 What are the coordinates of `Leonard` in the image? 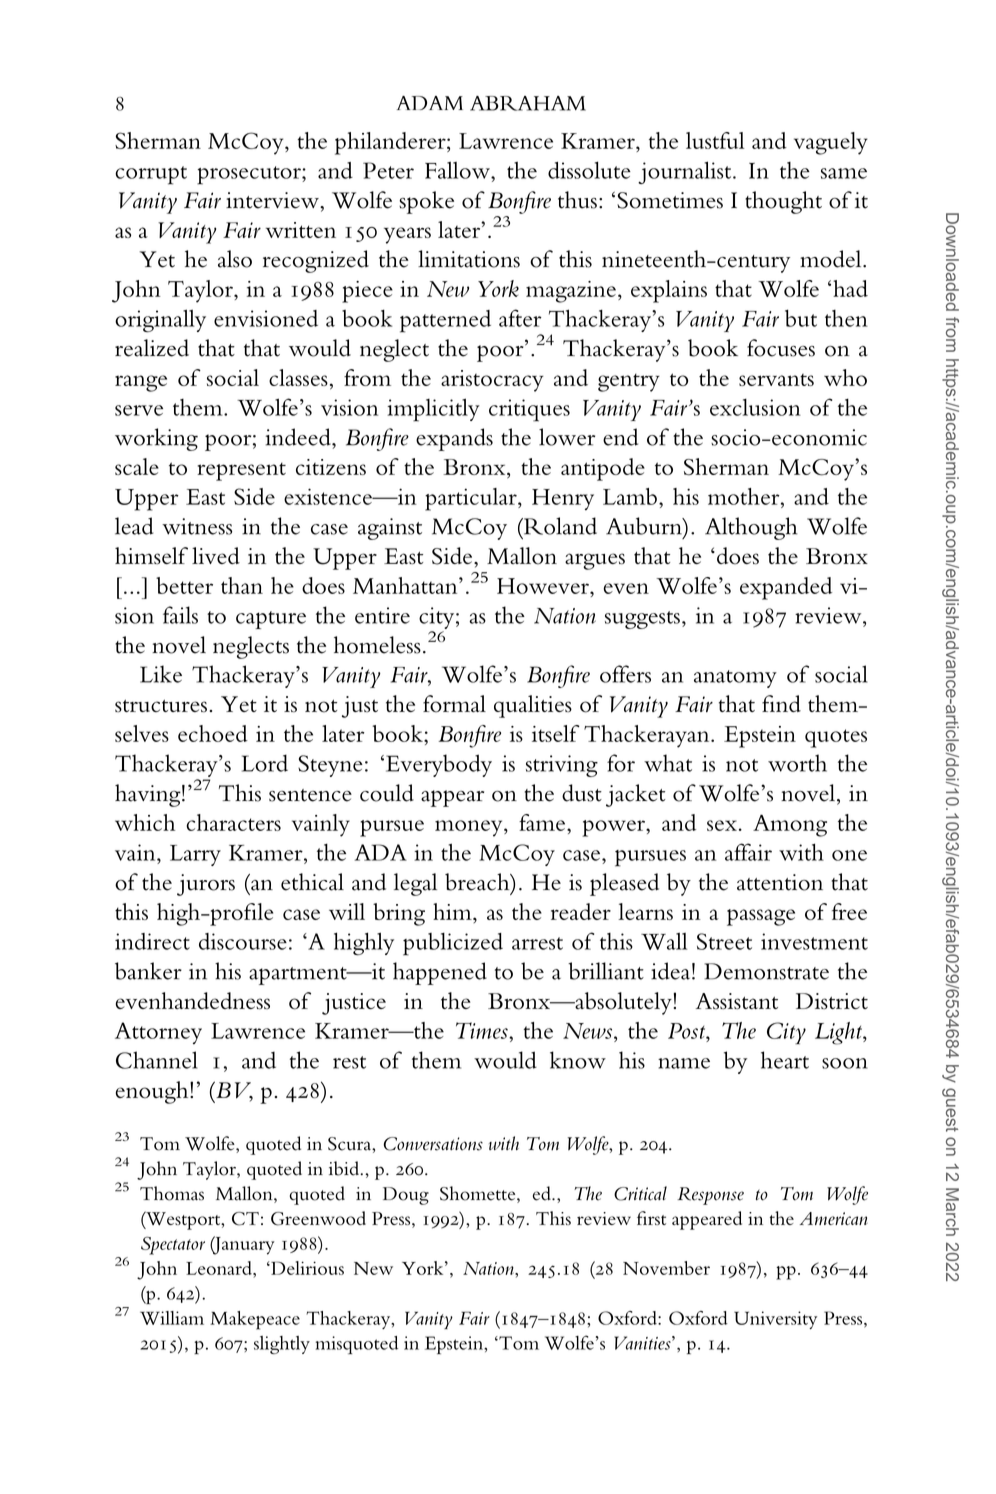 It's located at (220, 1268).
